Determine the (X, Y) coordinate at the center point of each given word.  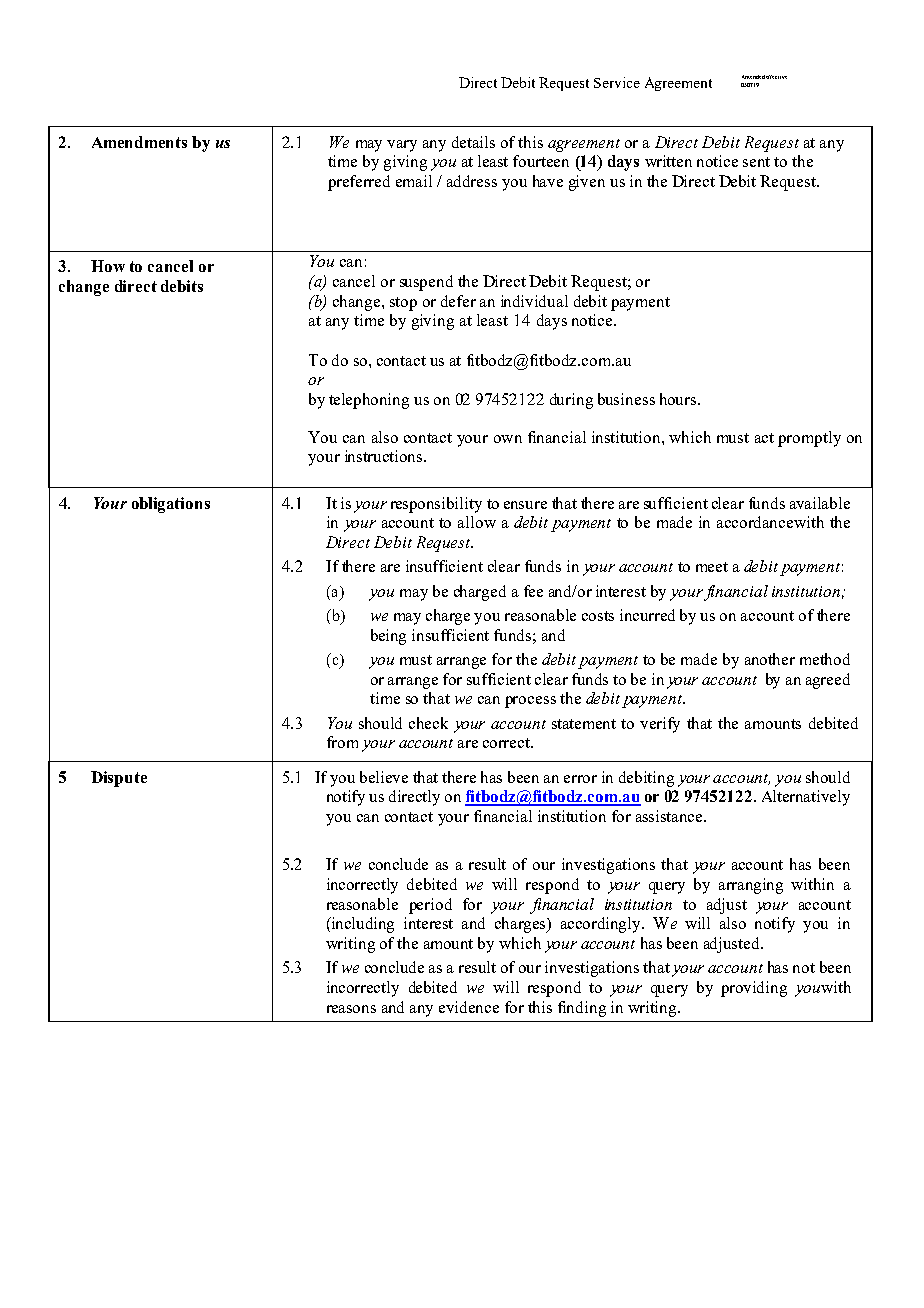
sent (756, 162)
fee (533, 591)
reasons (351, 1009)
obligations (171, 505)
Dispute (119, 779)
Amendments (139, 142)
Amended (753, 77)
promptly (809, 439)
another (770, 659)
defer (458, 301)
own (508, 439)
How (108, 266)
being (388, 637)
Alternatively (806, 798)
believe (384, 777)
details (473, 142)
